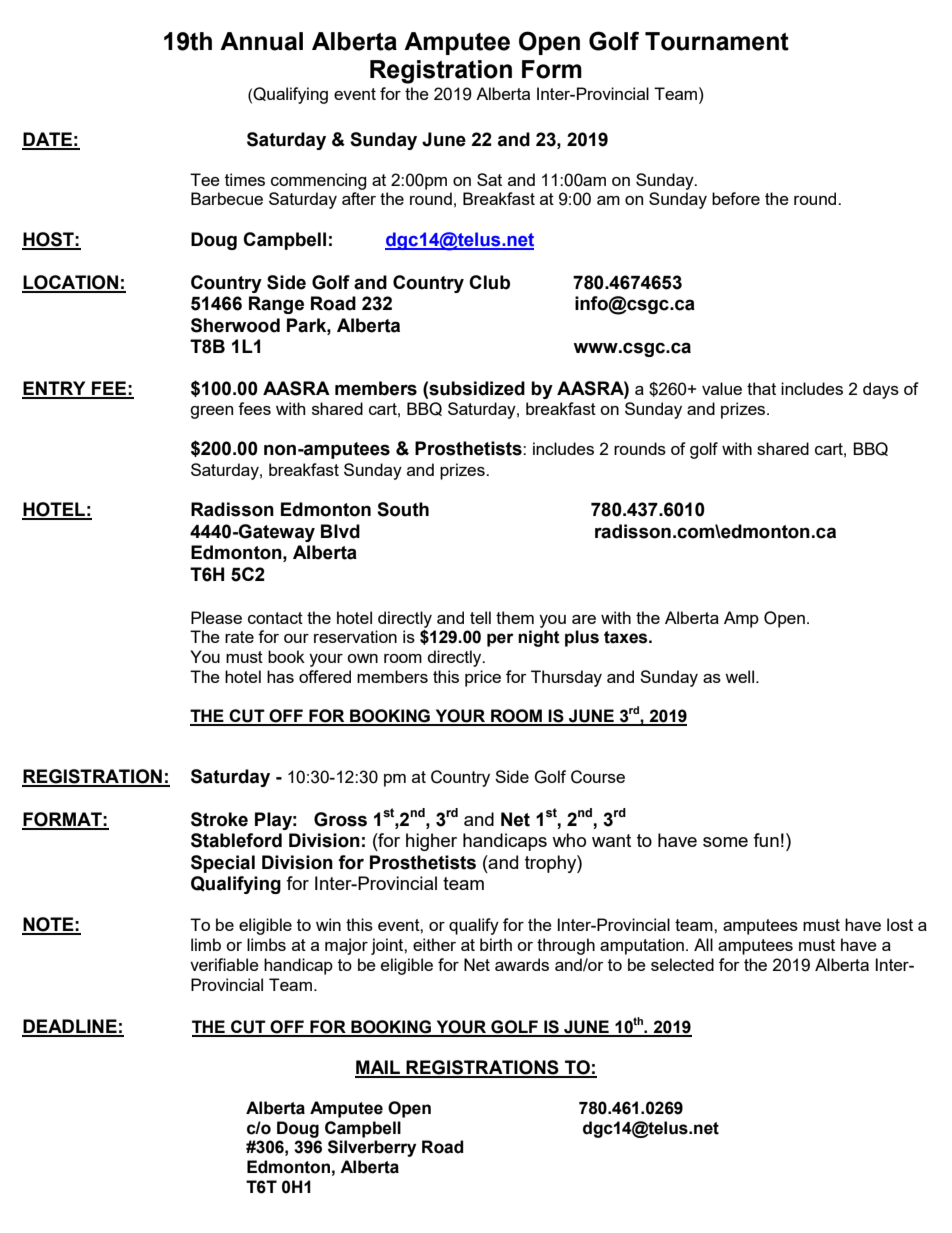 The width and height of the screenshot is (952, 1233). I want to click on well, so click(739, 676).
